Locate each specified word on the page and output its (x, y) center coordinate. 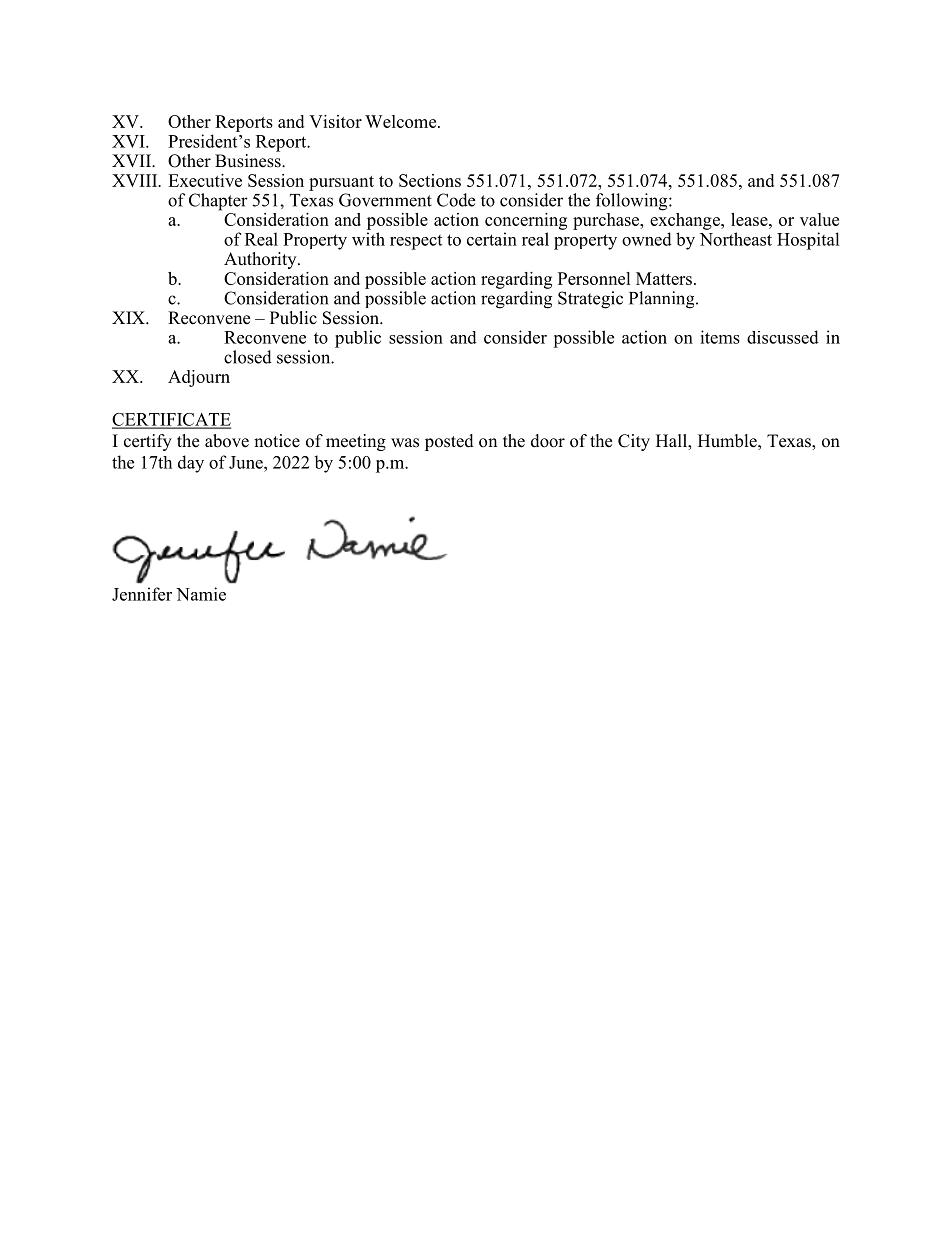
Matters (664, 278)
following (633, 202)
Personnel (594, 278)
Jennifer (142, 594)
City (634, 442)
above (227, 441)
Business (249, 161)
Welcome (402, 121)
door (548, 441)
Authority (261, 260)
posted (449, 442)
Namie (201, 594)
